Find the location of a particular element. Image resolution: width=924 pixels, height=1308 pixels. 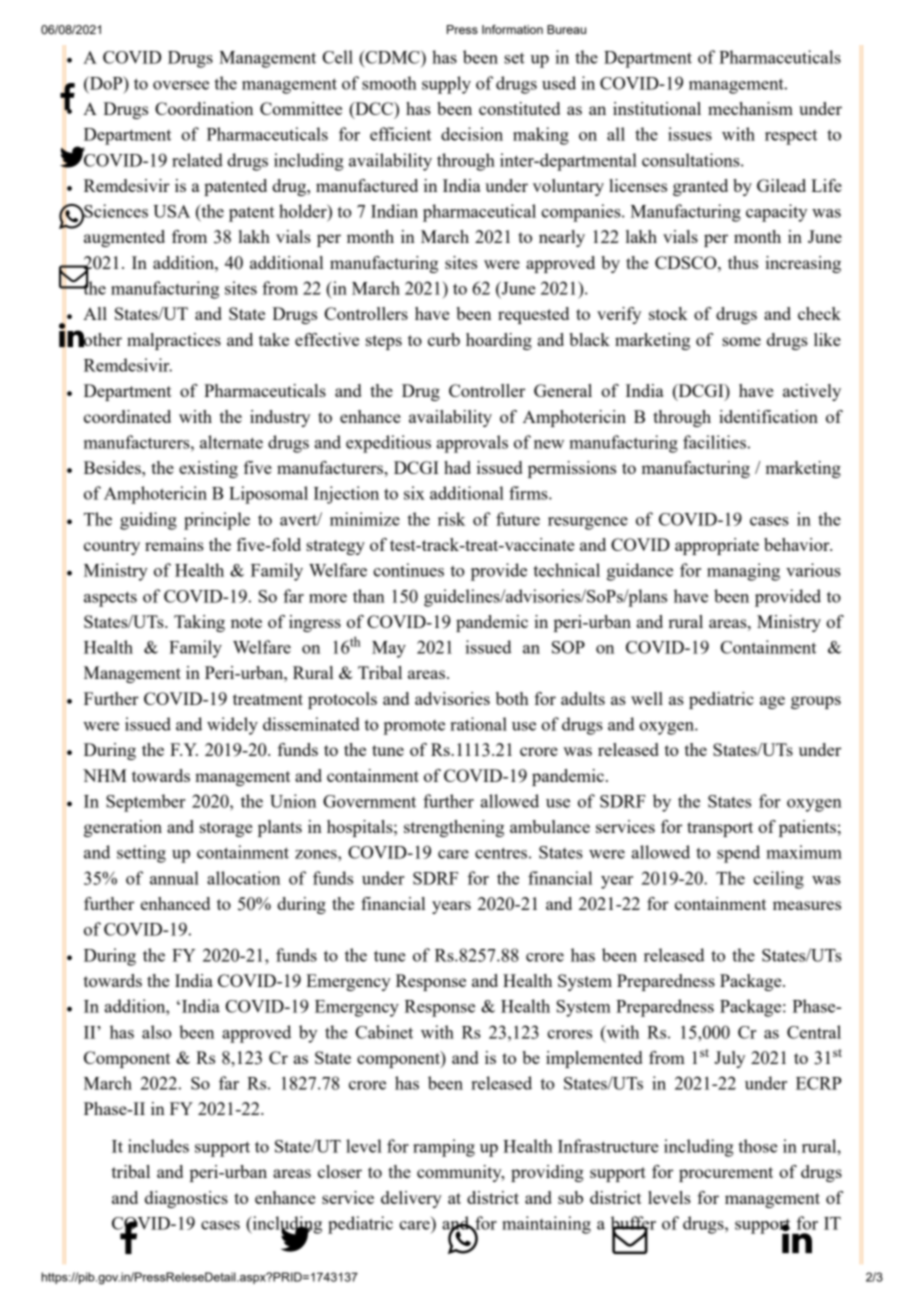

diagnostics is located at coordinates (186, 1199).
